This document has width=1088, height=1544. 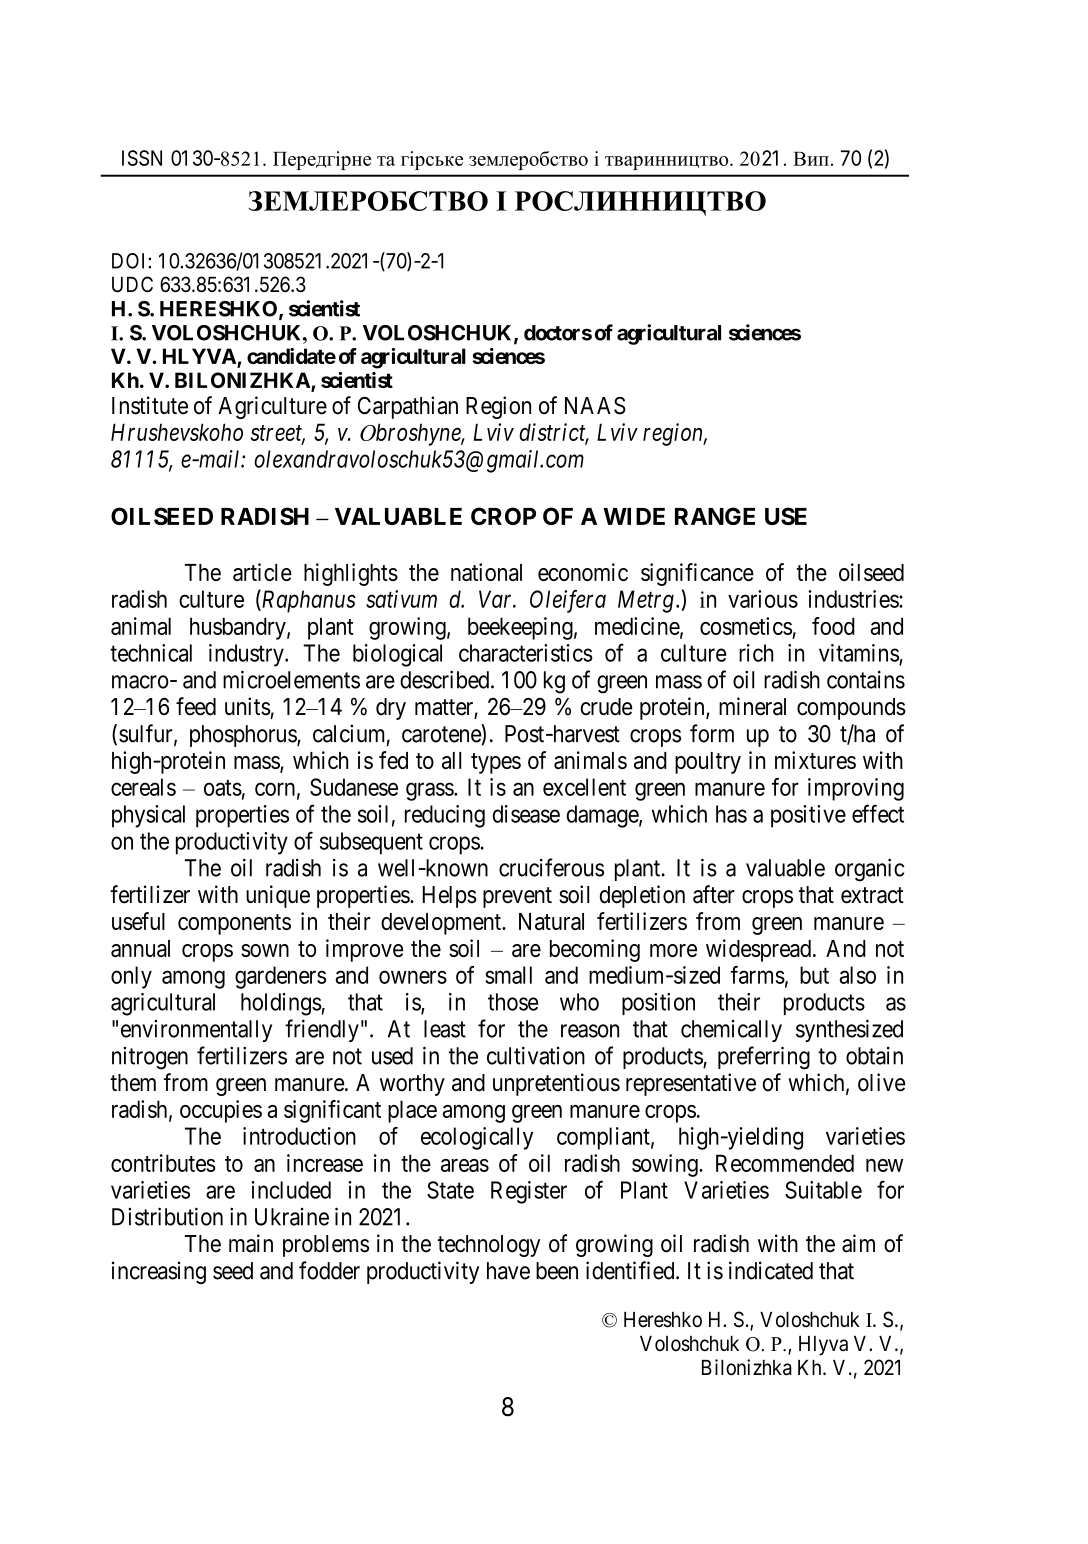 I want to click on ISSN, so click(x=142, y=158).
